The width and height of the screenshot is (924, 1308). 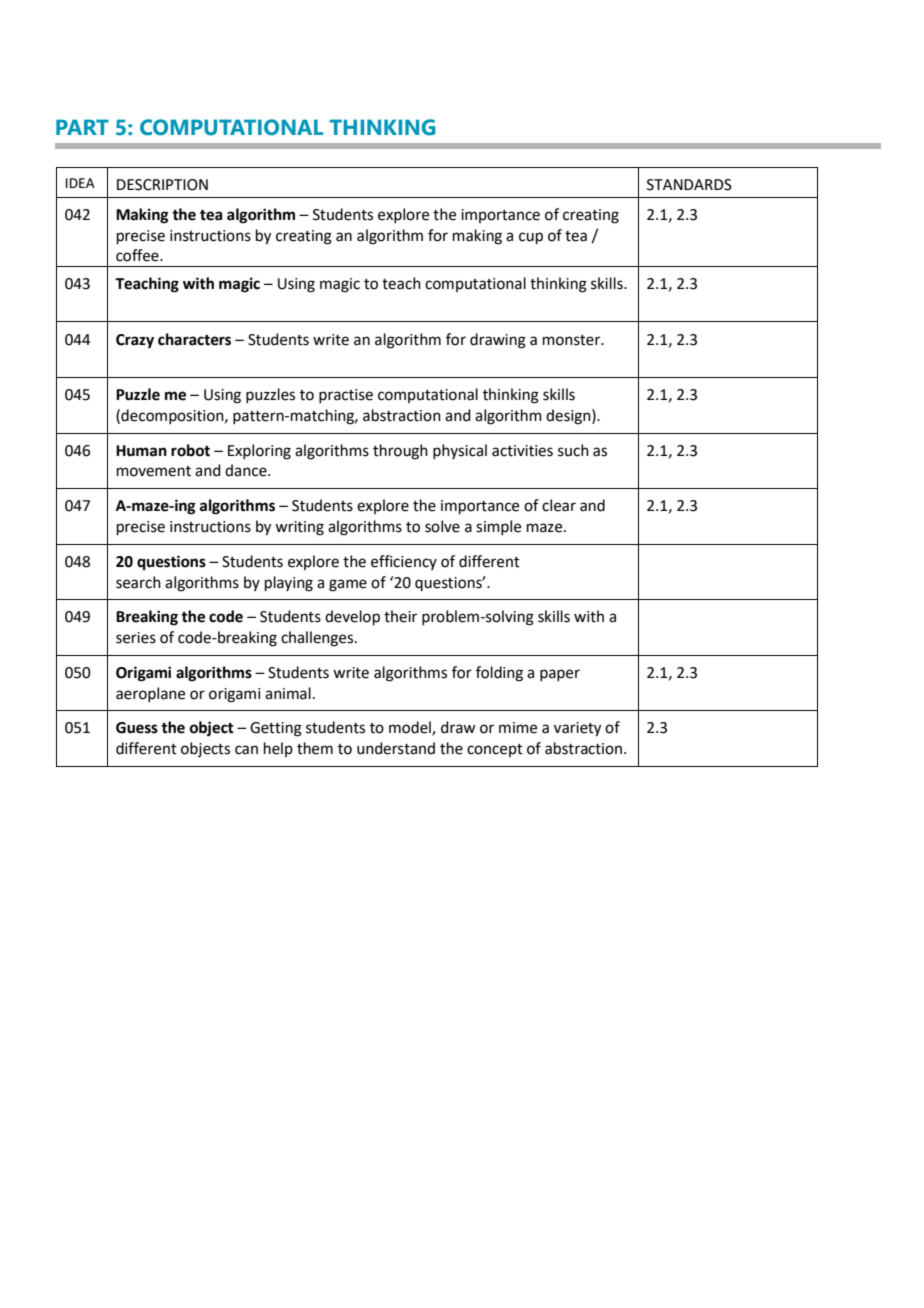 I want to click on DESCRIPTION, so click(x=162, y=185).
